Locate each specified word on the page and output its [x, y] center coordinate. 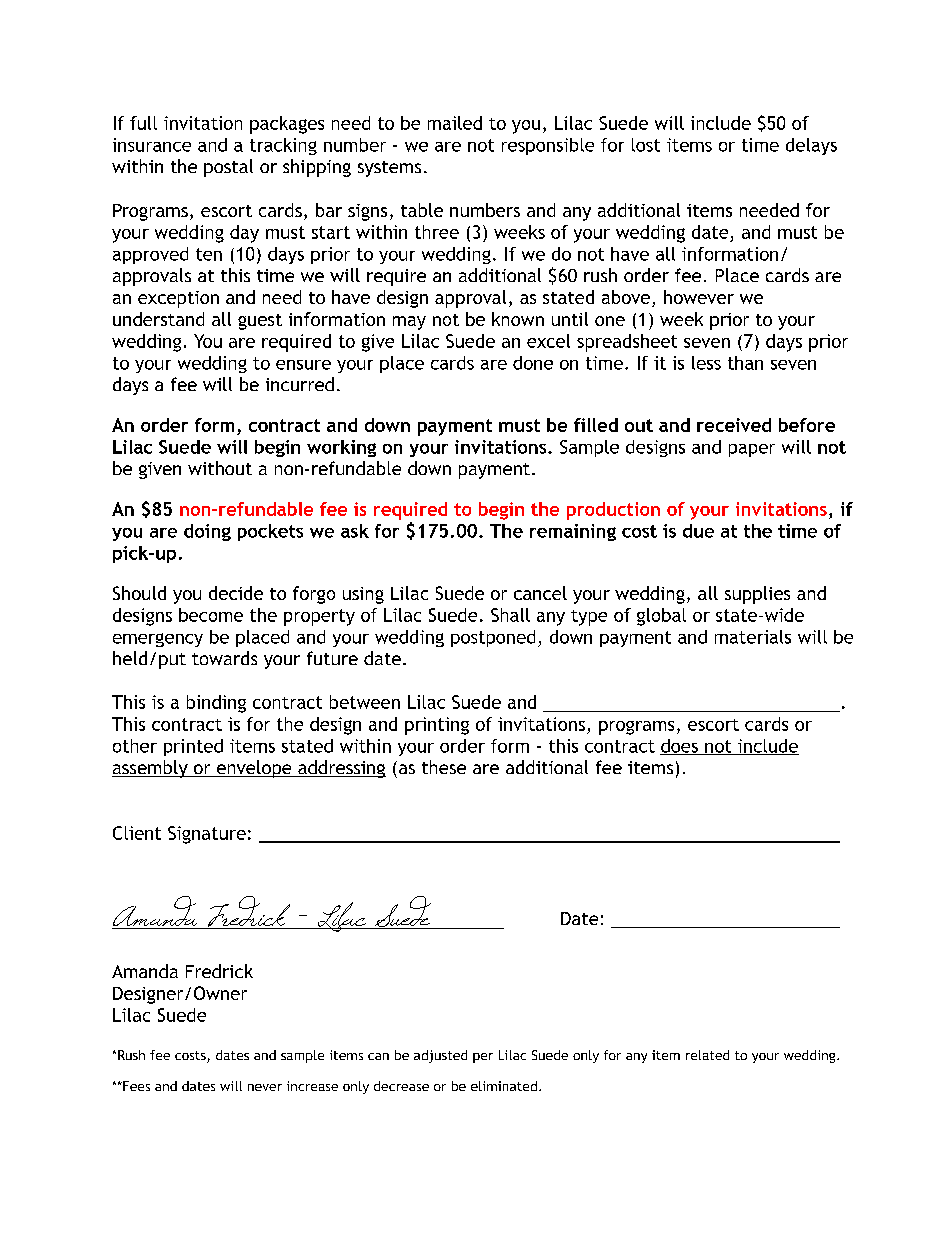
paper [752, 450]
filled [596, 425]
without [220, 468]
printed [193, 747]
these [444, 767]
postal [228, 168]
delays [811, 146]
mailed [455, 123]
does [680, 747]
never [265, 1087]
